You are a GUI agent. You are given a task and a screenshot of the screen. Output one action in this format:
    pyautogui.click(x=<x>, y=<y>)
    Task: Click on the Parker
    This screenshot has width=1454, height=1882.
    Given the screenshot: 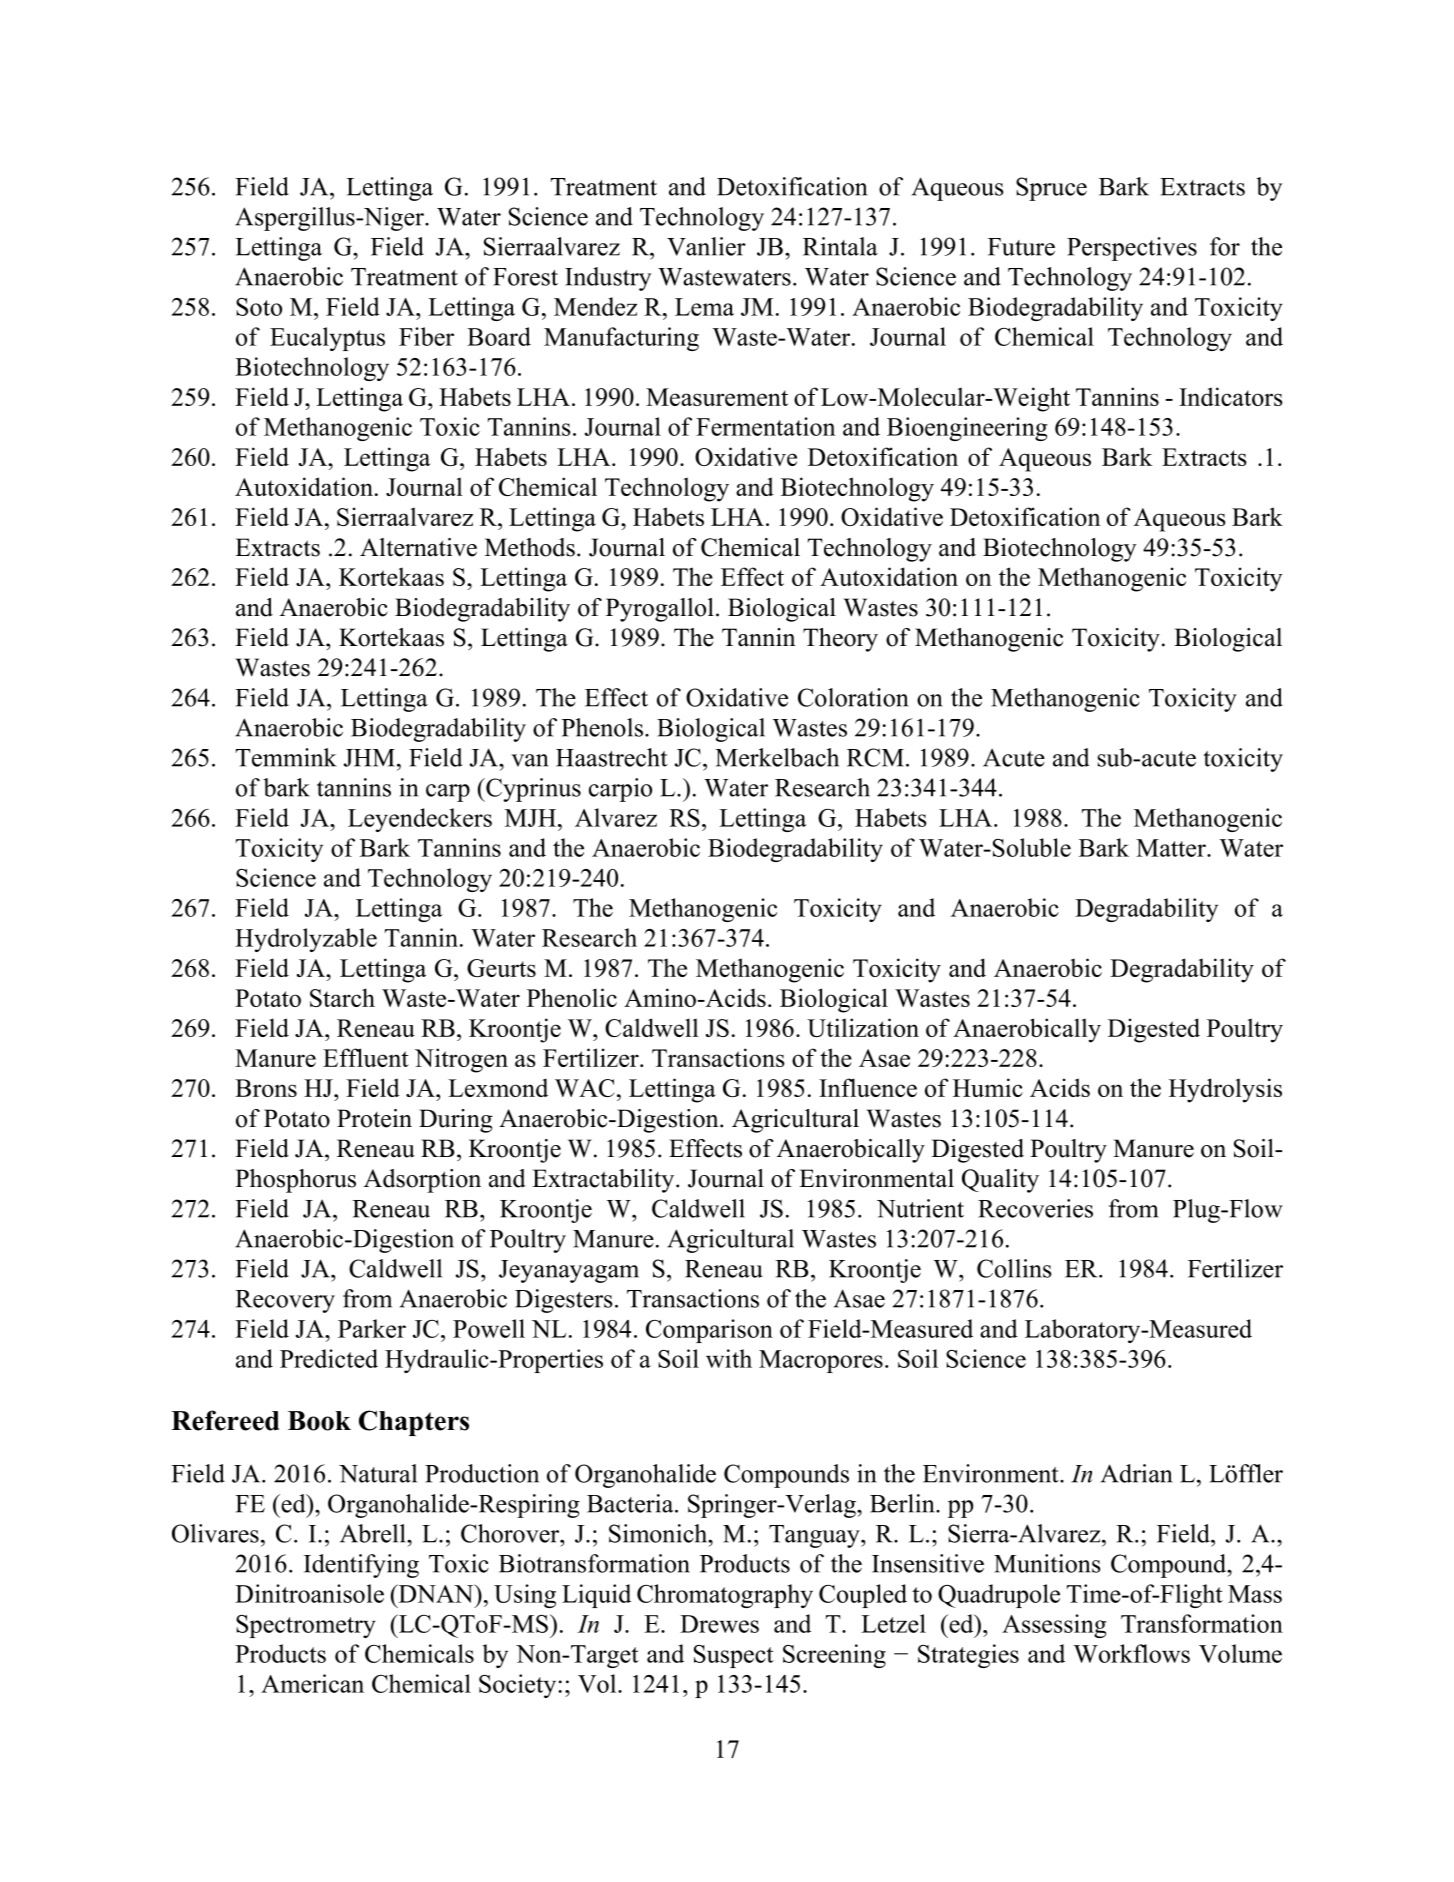 What is the action you would take?
    pyautogui.click(x=372, y=1328)
